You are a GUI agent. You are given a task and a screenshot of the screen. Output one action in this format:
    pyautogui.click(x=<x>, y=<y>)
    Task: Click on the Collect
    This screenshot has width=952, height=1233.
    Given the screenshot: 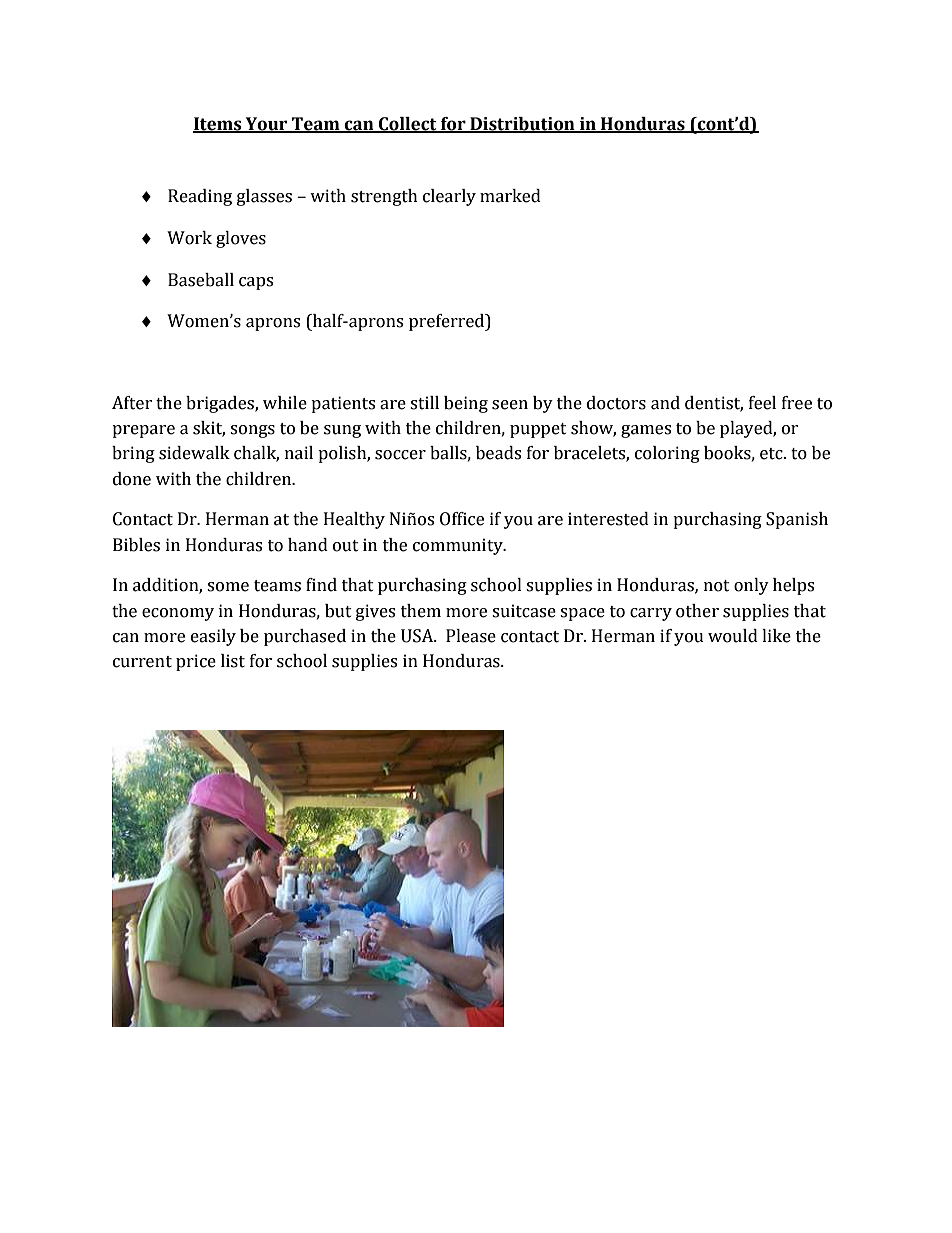 What is the action you would take?
    pyautogui.click(x=408, y=124)
